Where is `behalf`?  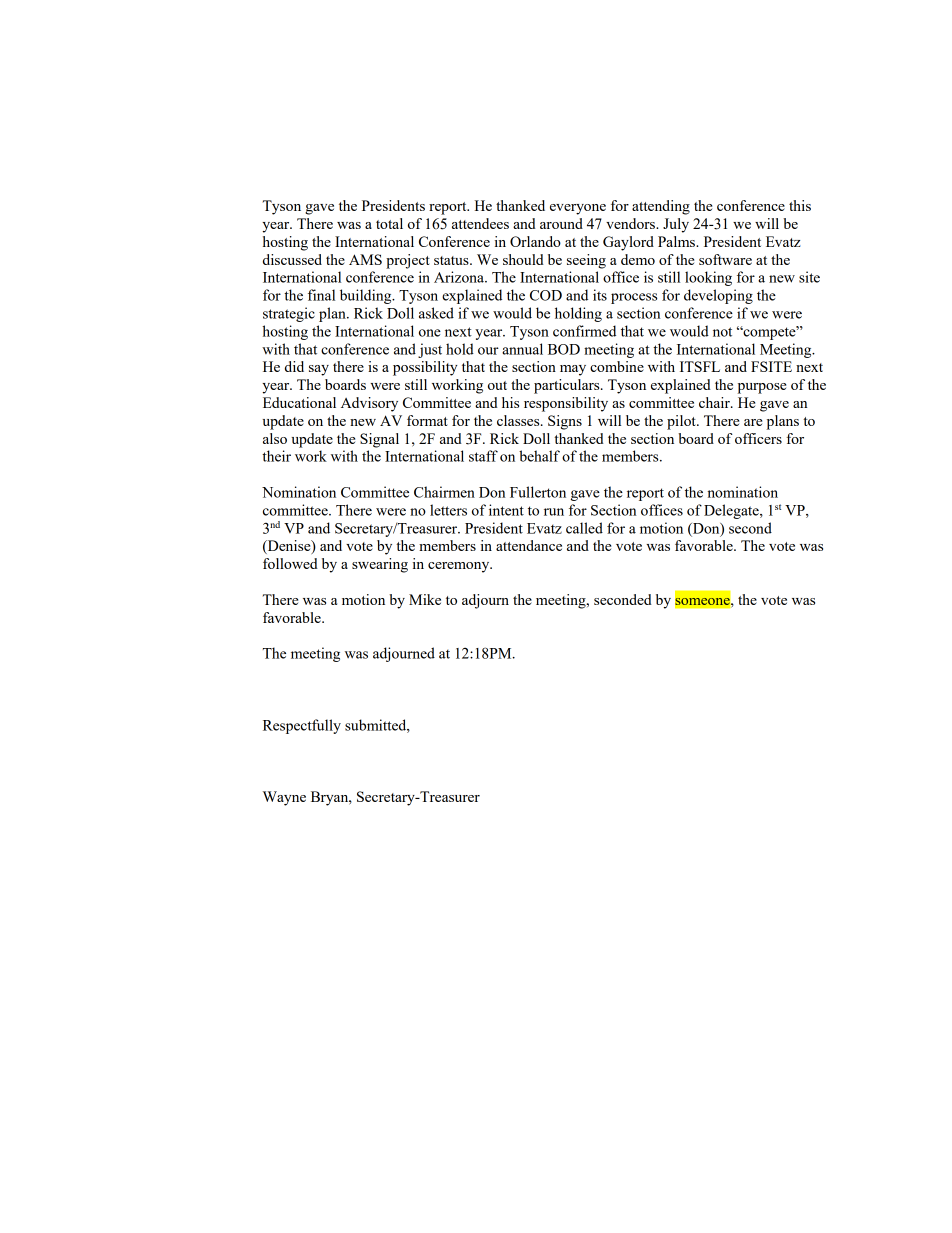
behalf is located at coordinates (539, 456).
